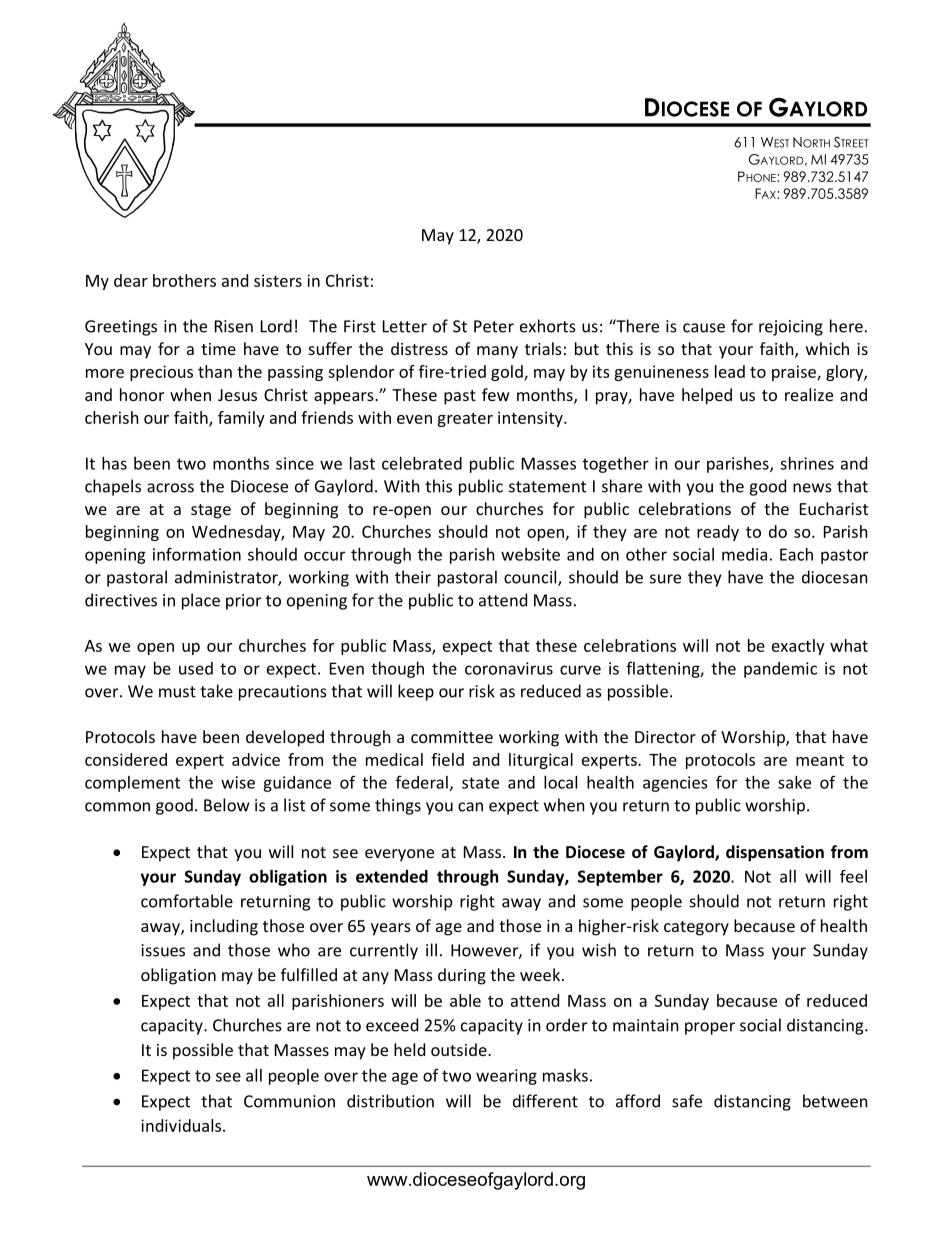  Describe the element at coordinates (791, 328) in the image. I see `rejoicing` at that location.
